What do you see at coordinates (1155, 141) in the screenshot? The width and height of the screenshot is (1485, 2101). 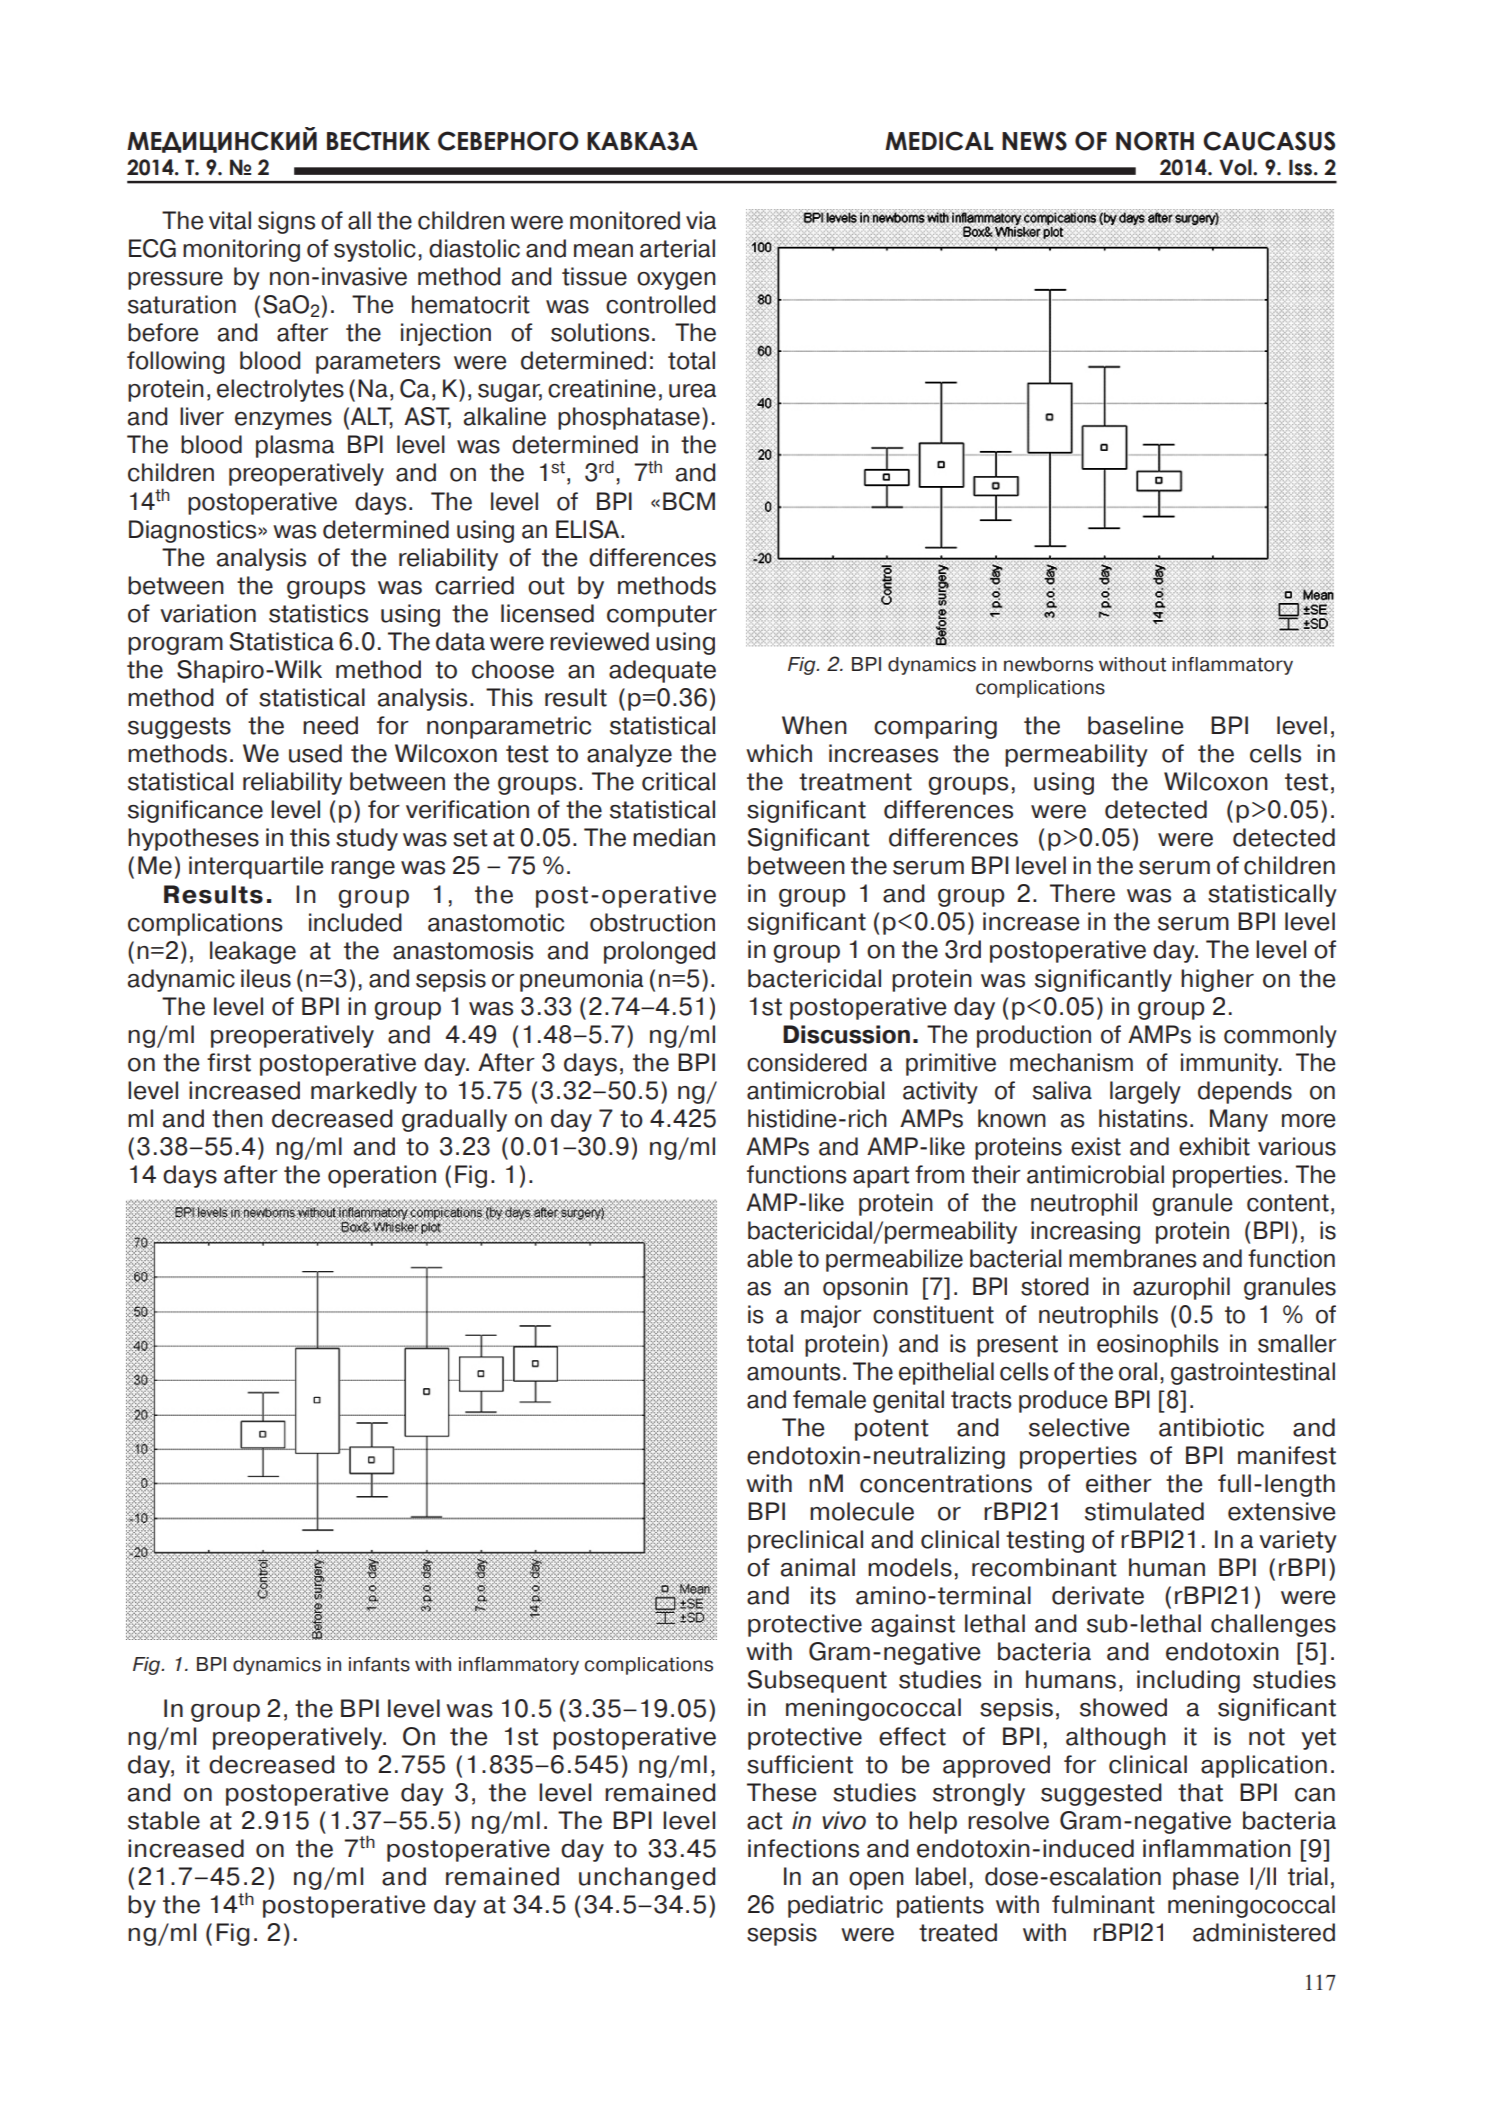 I see `NORTH` at bounding box center [1155, 141].
